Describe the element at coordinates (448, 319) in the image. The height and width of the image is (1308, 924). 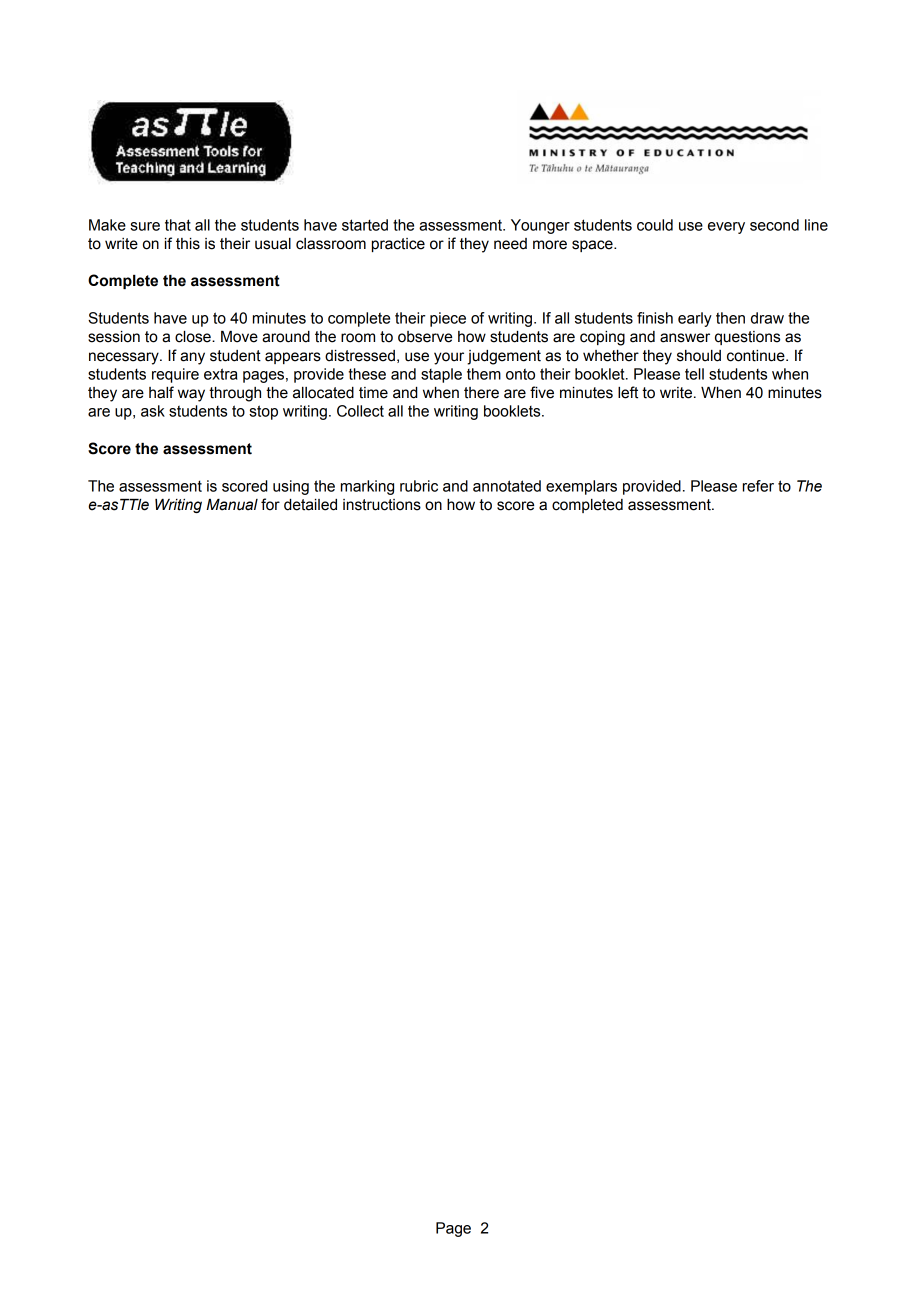
I see `piece` at that location.
